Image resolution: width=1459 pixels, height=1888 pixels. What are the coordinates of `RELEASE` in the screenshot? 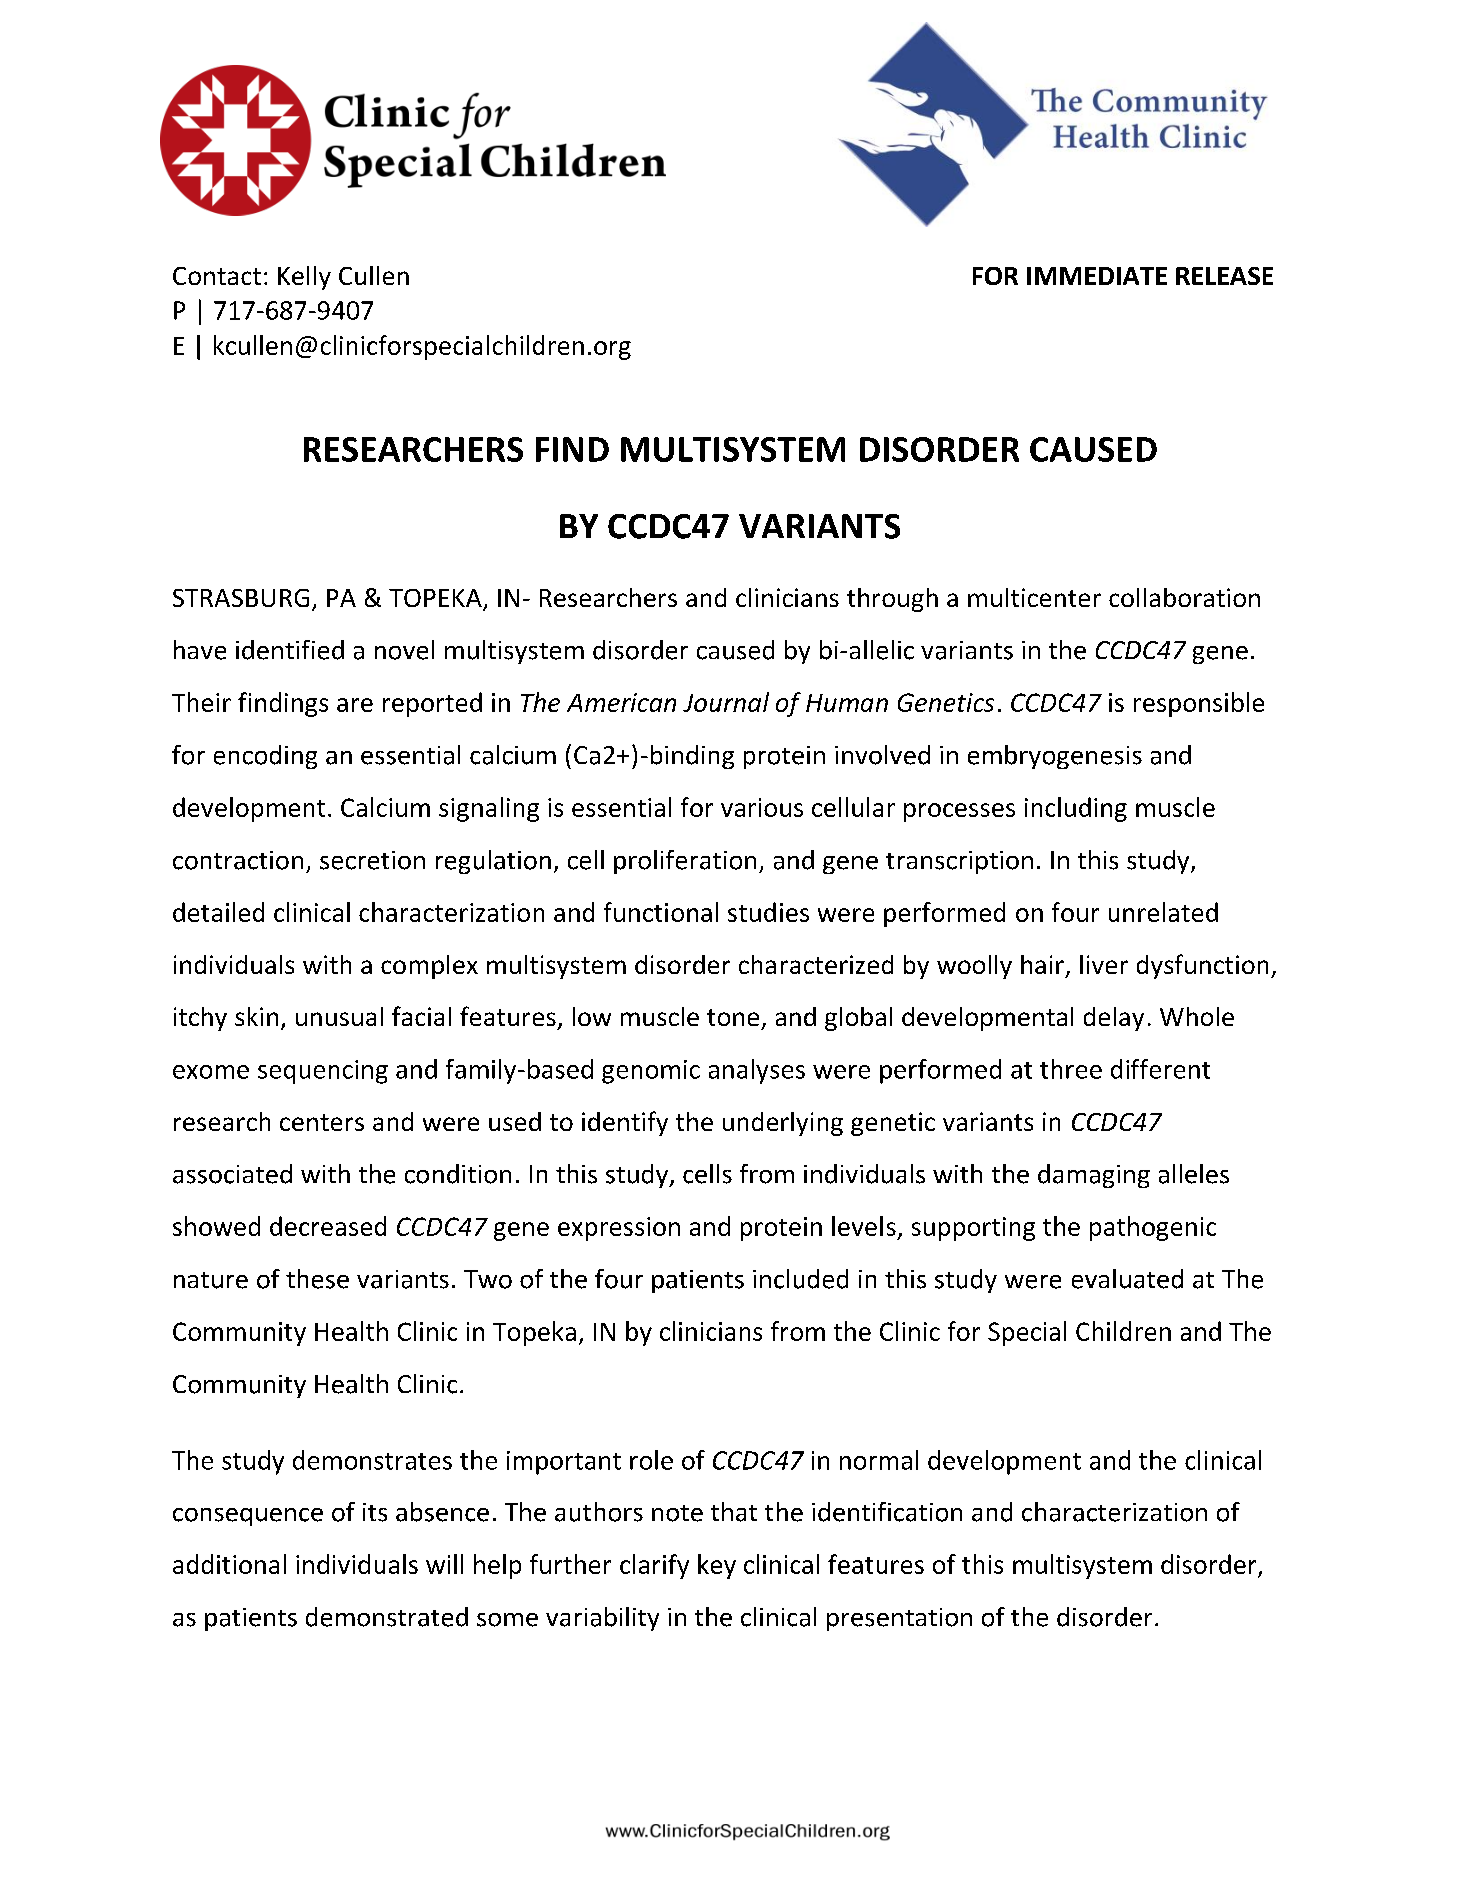 It's located at (1224, 276).
